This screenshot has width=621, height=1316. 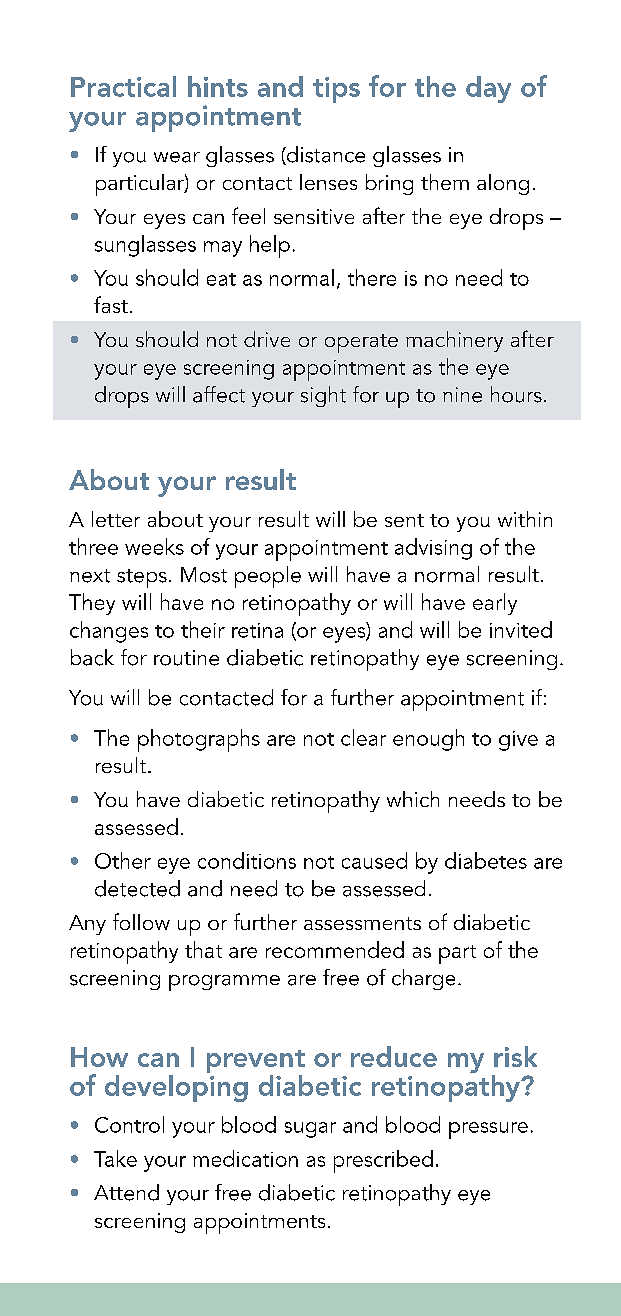 I want to click on Practical, so click(x=123, y=86).
